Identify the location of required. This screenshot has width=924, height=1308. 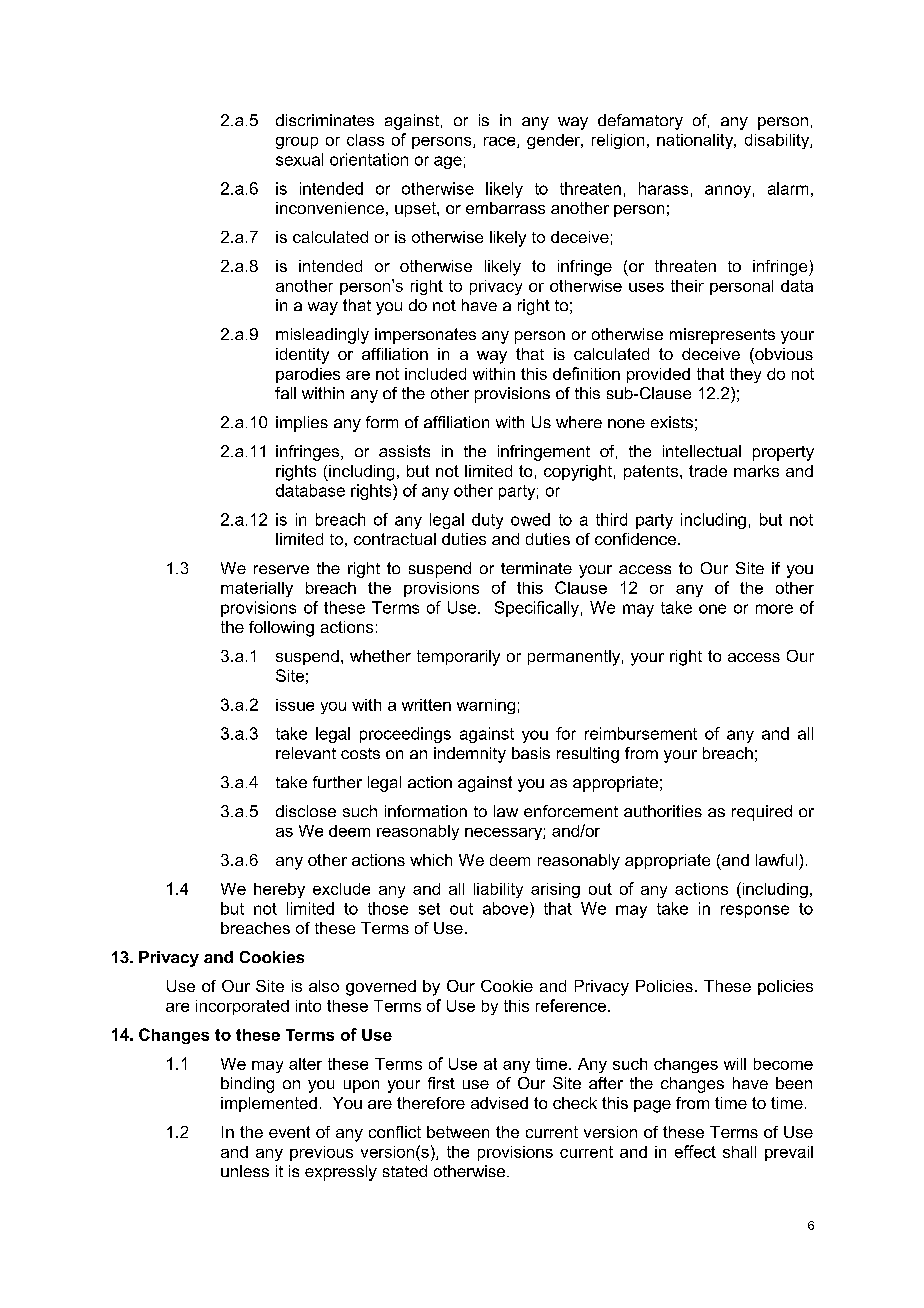
(762, 813).
